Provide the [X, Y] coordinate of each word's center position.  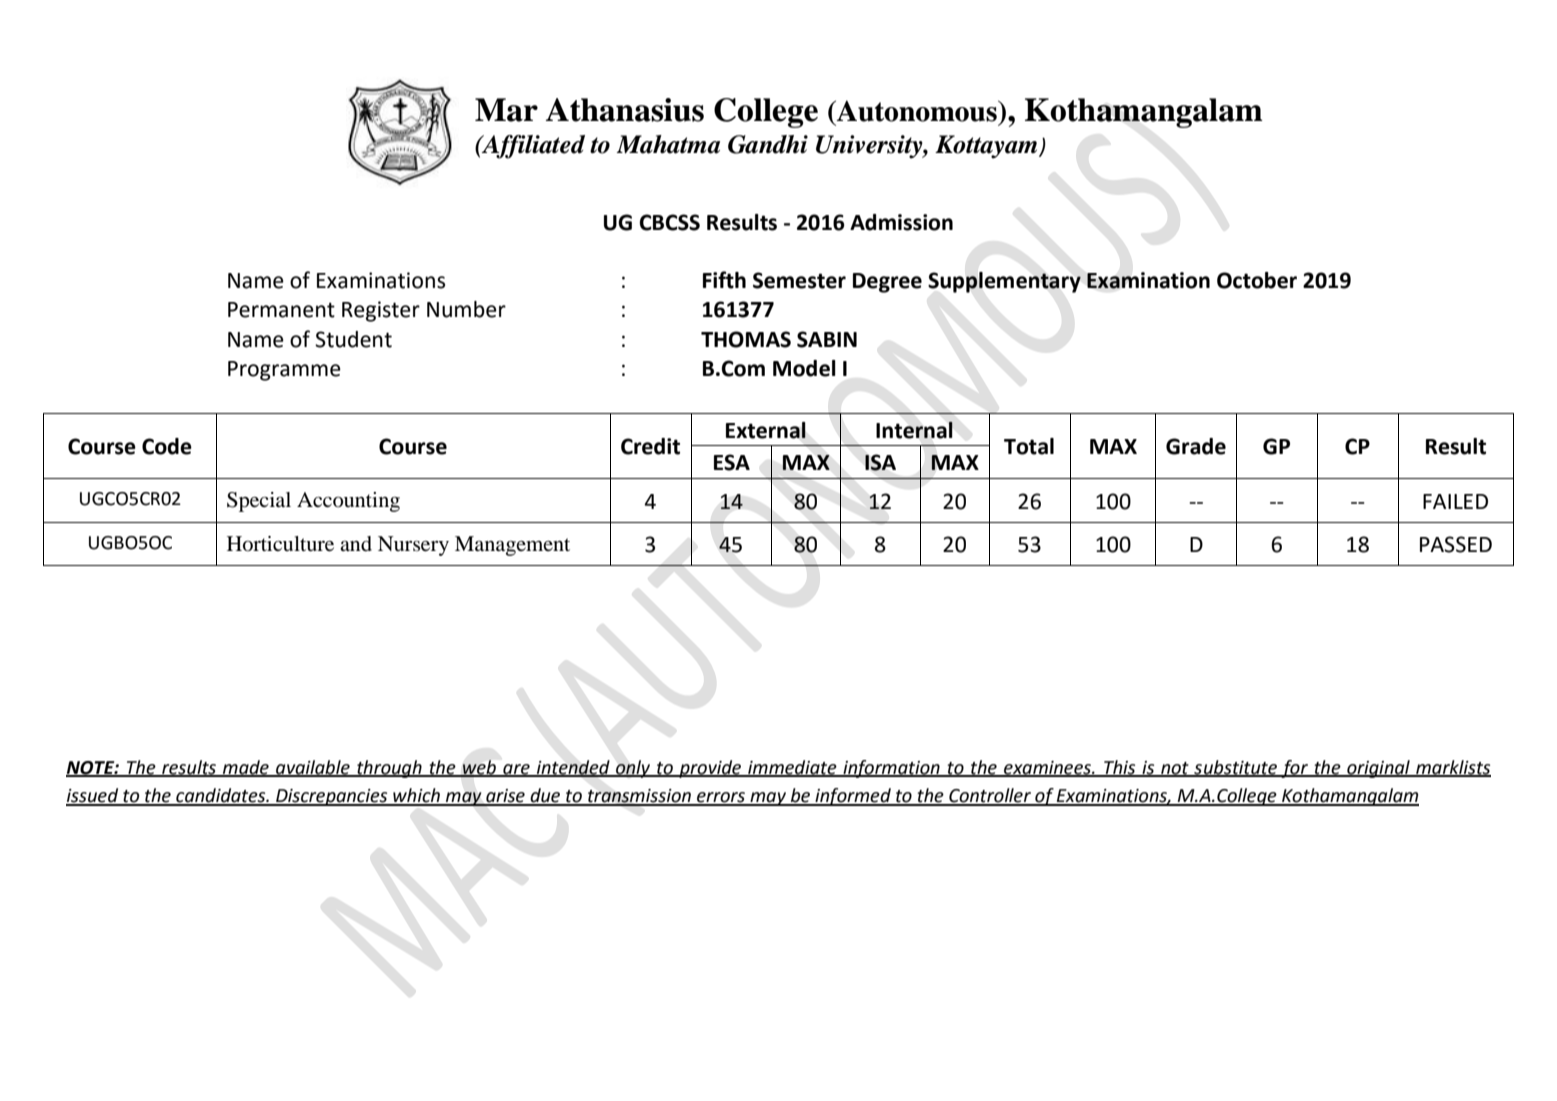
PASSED [1456, 544]
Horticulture [280, 544]
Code [167, 446]
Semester [799, 280]
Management [512, 546]
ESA [732, 462]
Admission [901, 222]
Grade [1196, 446]
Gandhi [768, 144]
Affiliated [532, 147]
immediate [792, 768]
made [246, 768]
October [1257, 280]
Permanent [281, 310]
